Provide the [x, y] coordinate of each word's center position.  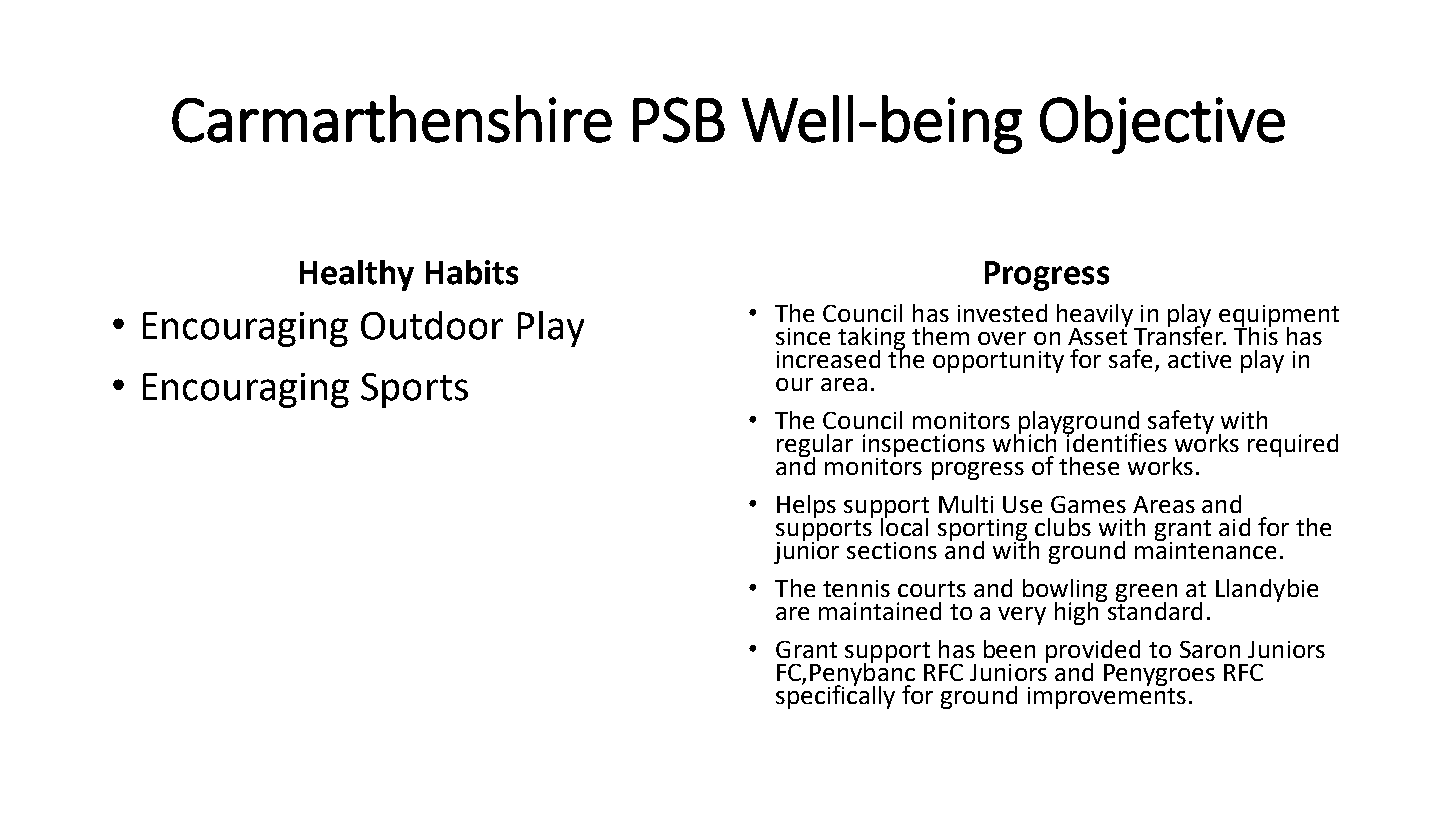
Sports [414, 390]
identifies [1116, 441]
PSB [679, 120]
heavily [1096, 316]
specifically [835, 696]
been [1009, 649]
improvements [1107, 696]
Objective [1162, 124]
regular [815, 446]
